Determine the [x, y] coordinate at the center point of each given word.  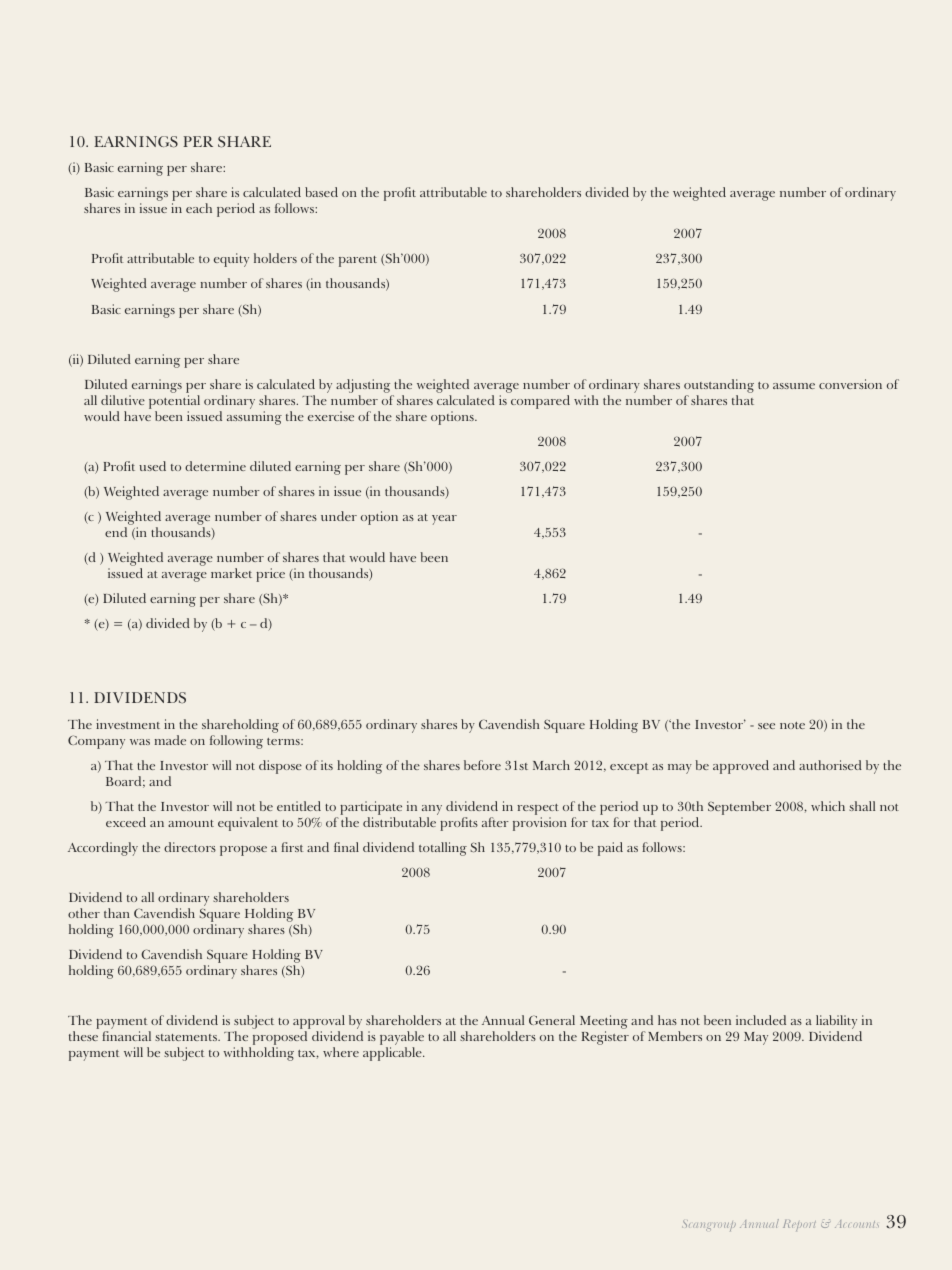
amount [191, 823]
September [739, 808]
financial [126, 1036]
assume [794, 386]
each [199, 208]
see [766, 726]
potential [174, 402]
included [761, 1020]
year [444, 520]
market [231, 573]
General [552, 1020]
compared [540, 402]
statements [187, 1037]
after [495, 822]
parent [358, 261]
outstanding [719, 386]
